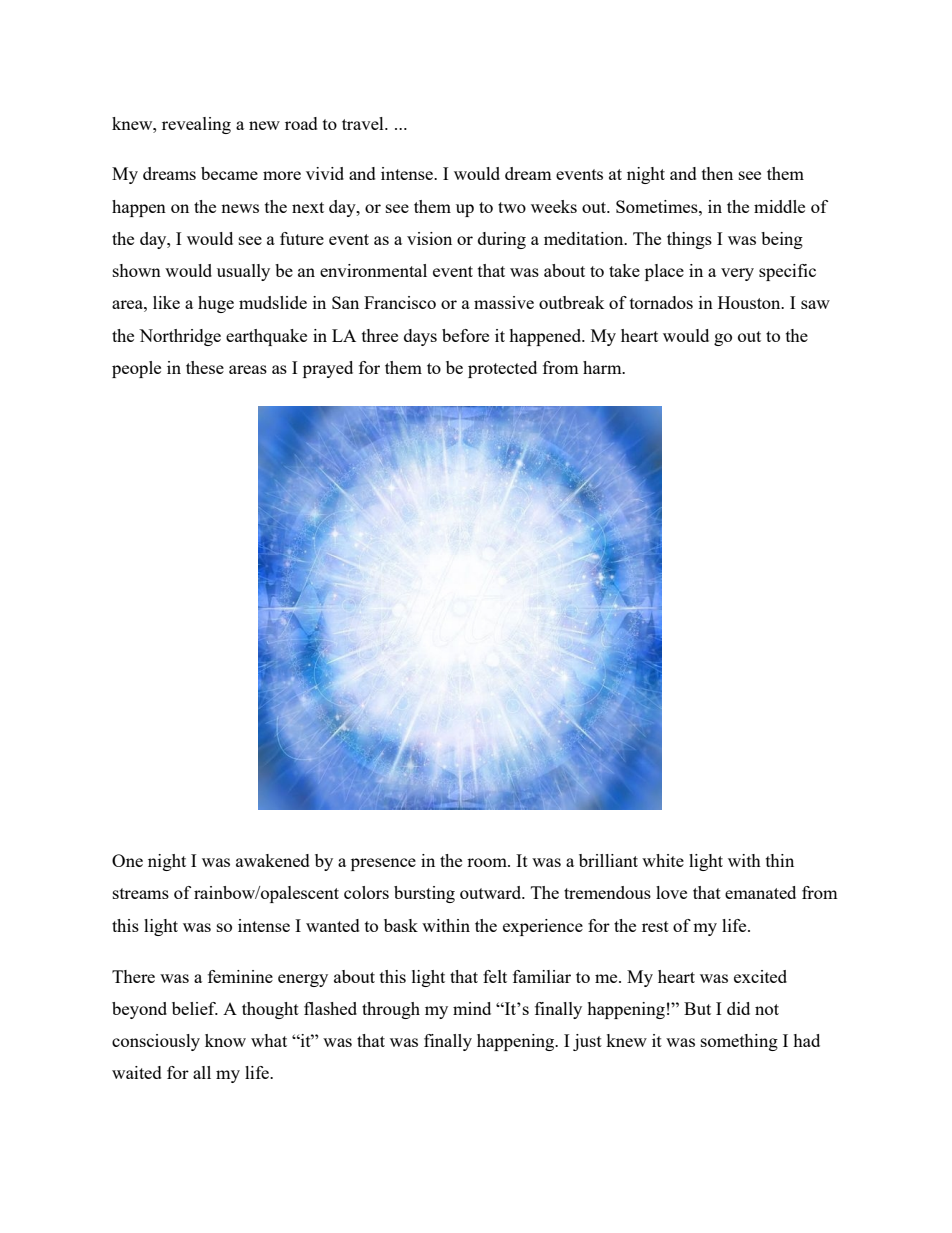  Describe the element at coordinates (229, 173) in the page. I see `became` at that location.
